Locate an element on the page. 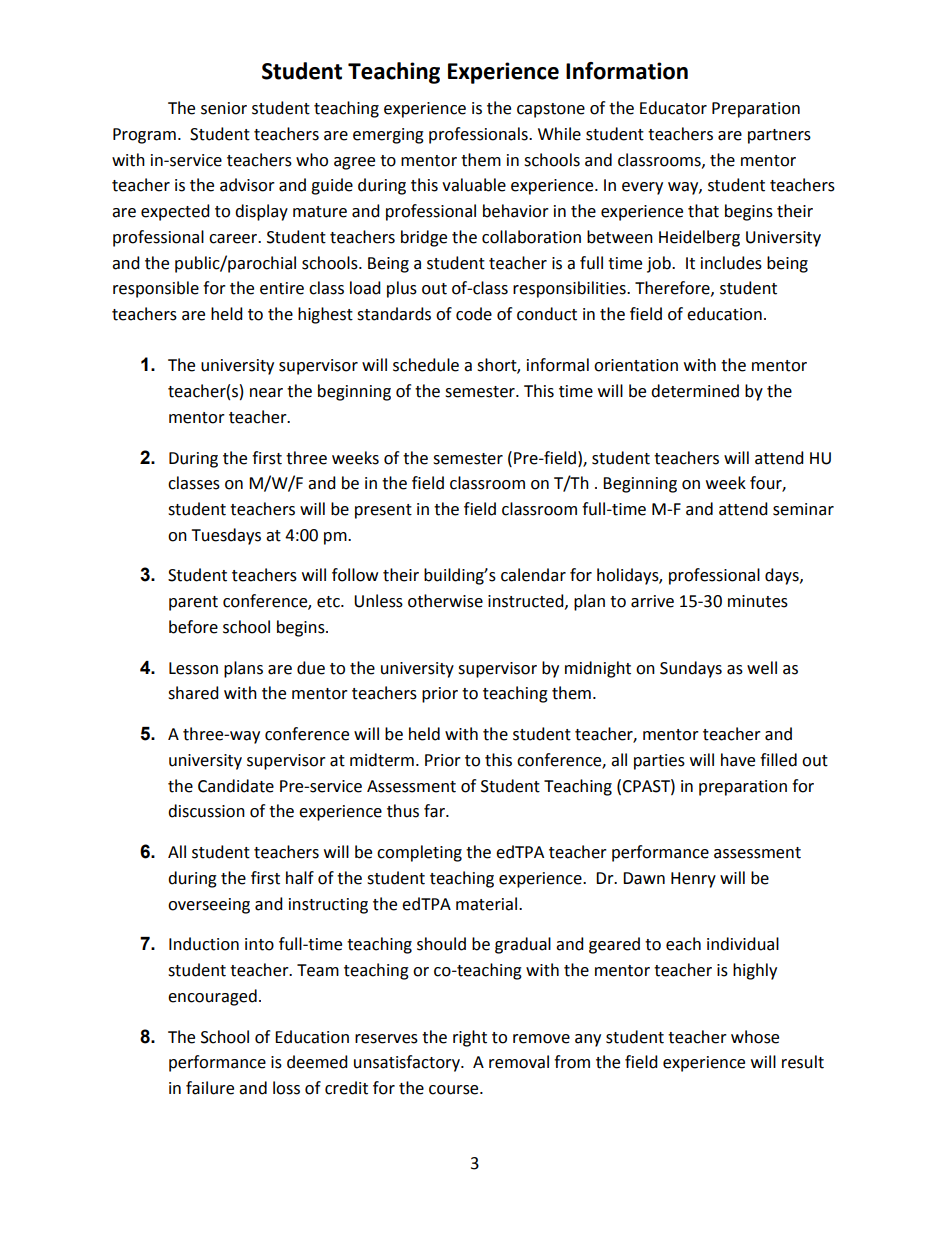 The width and height of the image is (952, 1233). capstone is located at coordinates (551, 110).
